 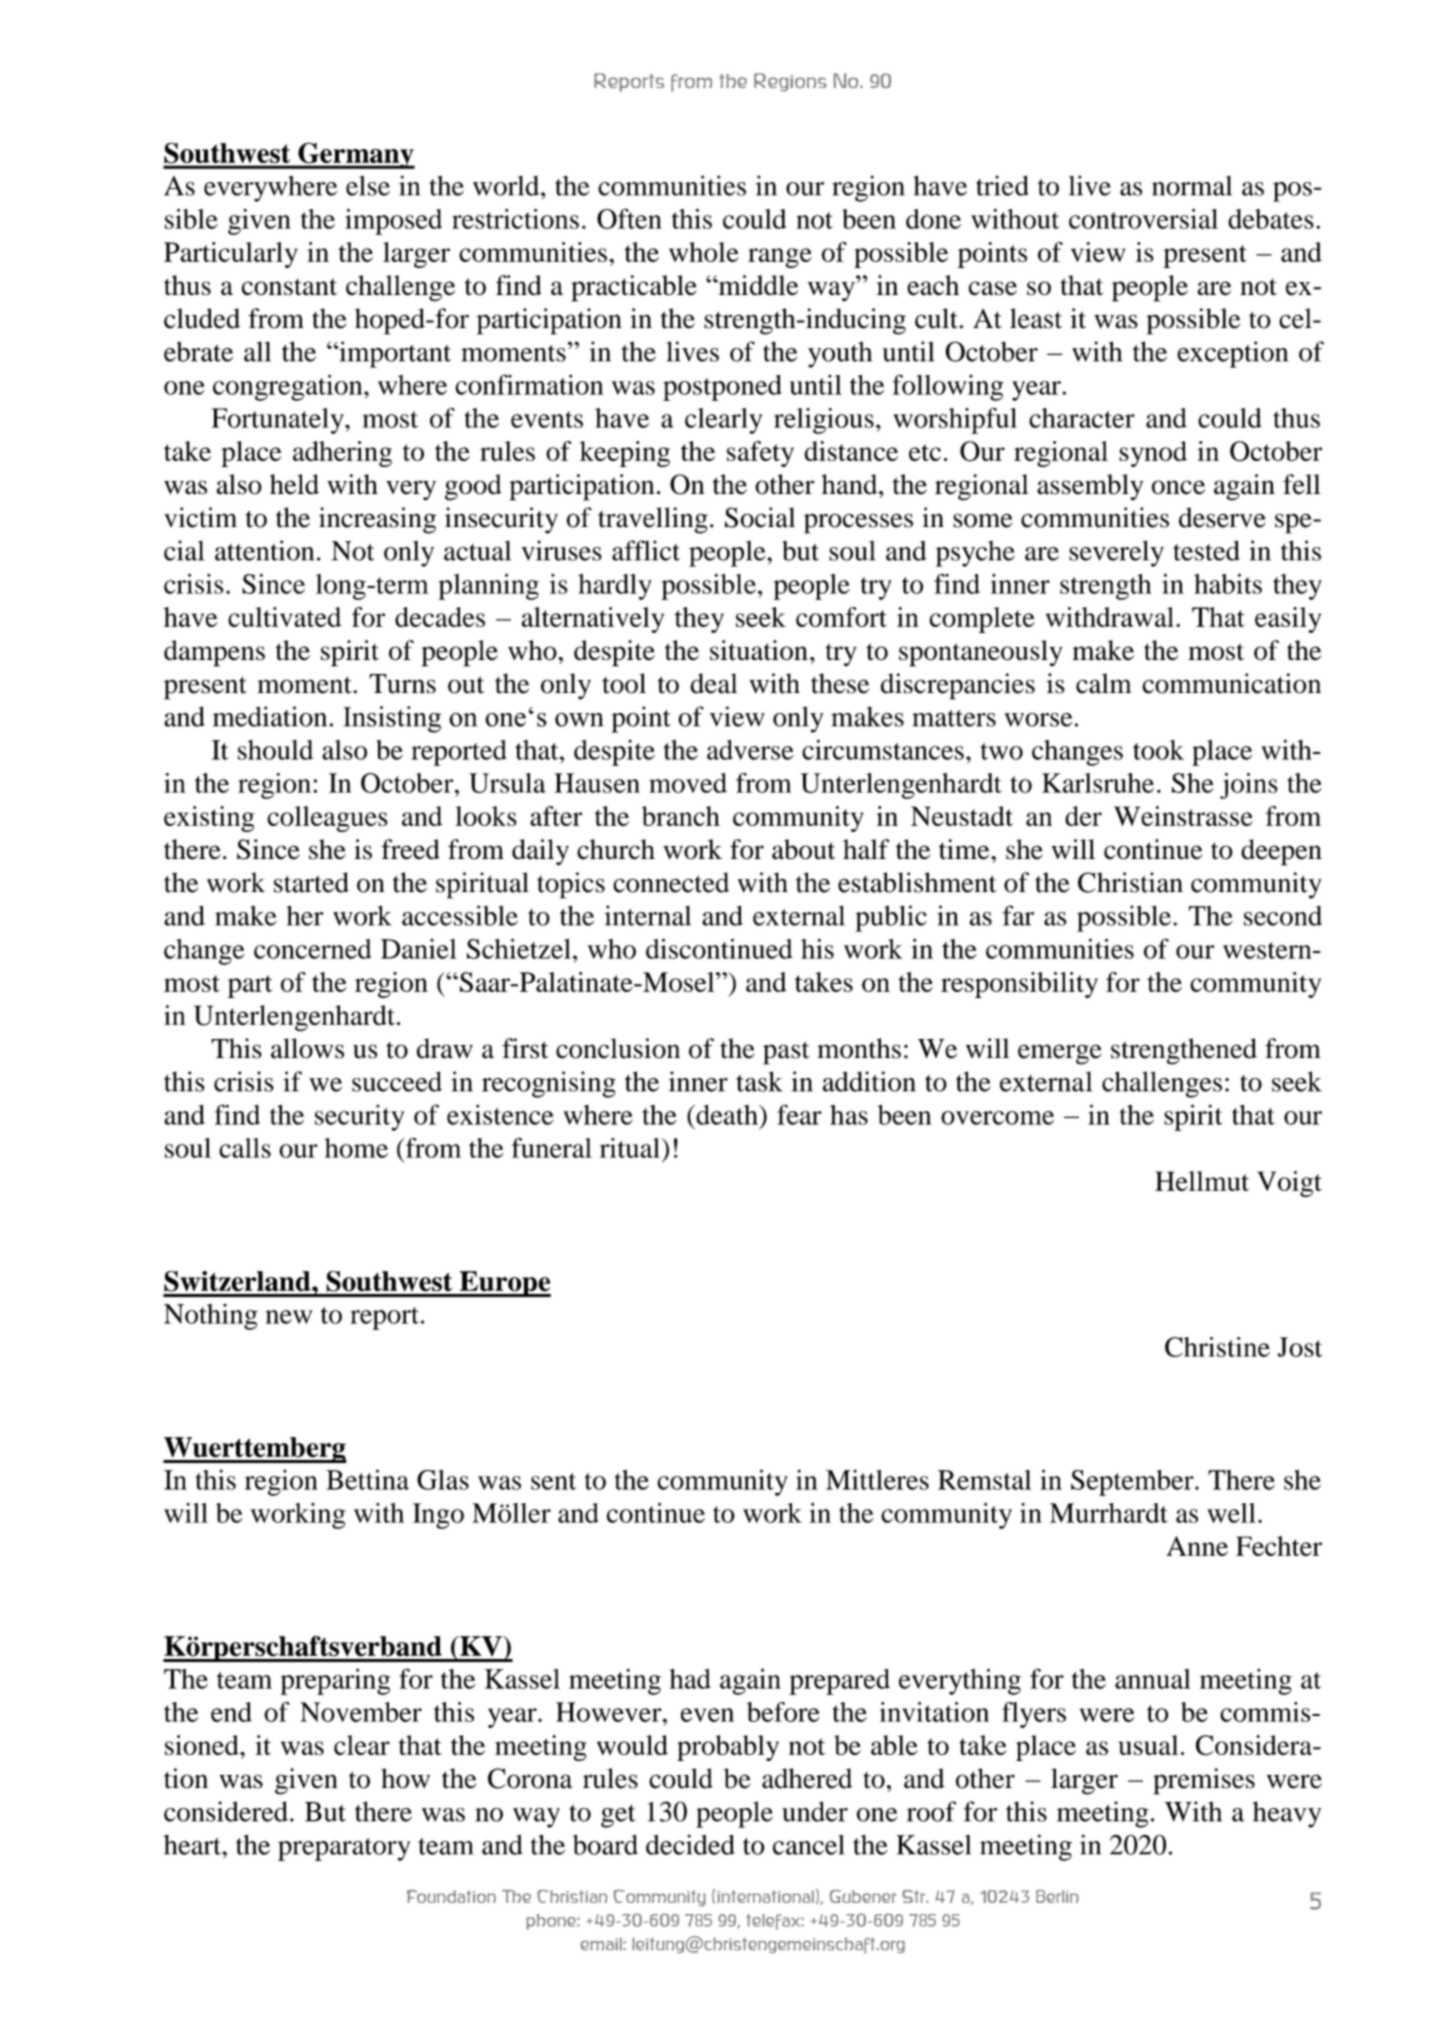 What do you see at coordinates (786, 1053) in the image?
I see `past` at bounding box center [786, 1053].
